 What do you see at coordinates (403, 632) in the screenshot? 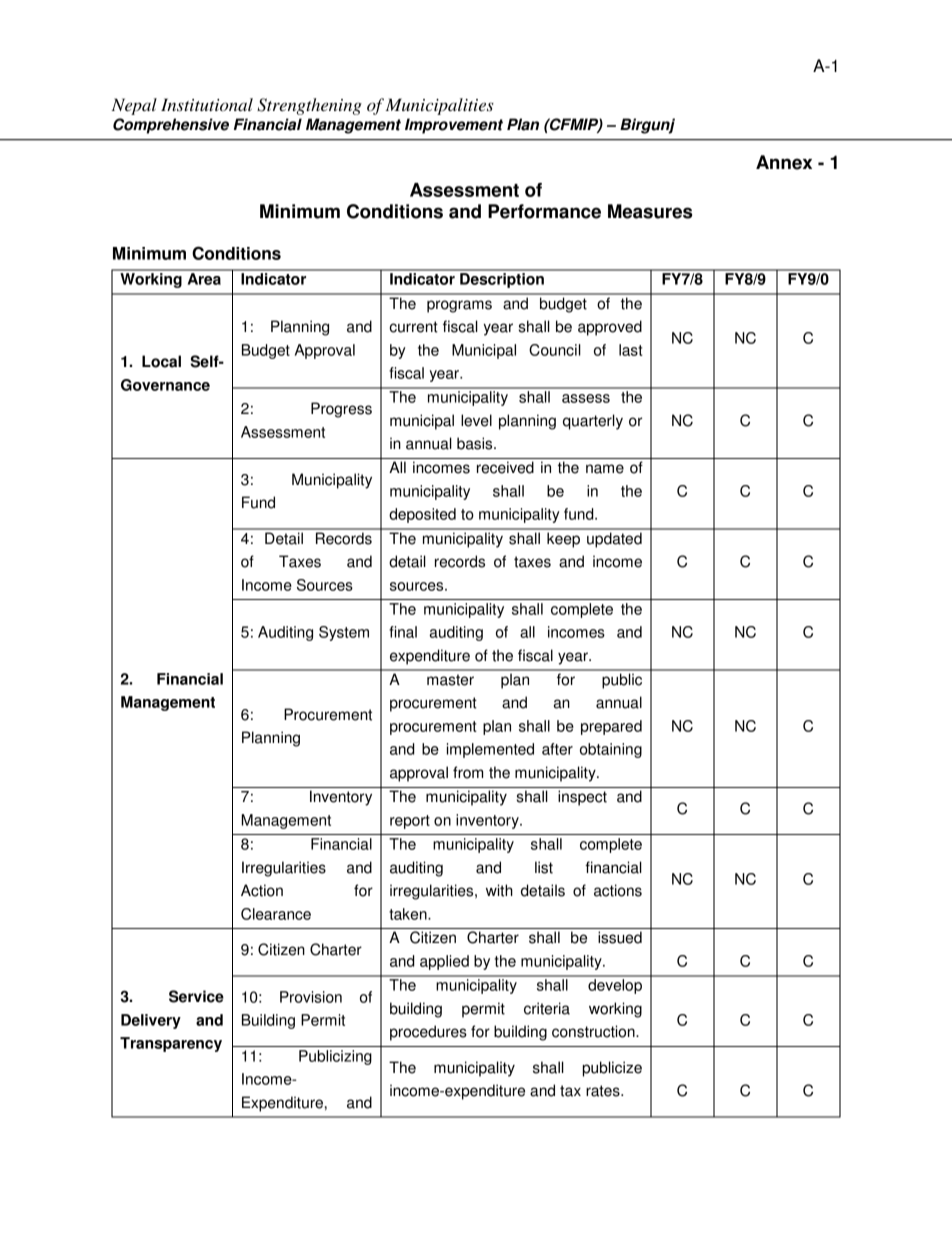
I see `final` at bounding box center [403, 632].
